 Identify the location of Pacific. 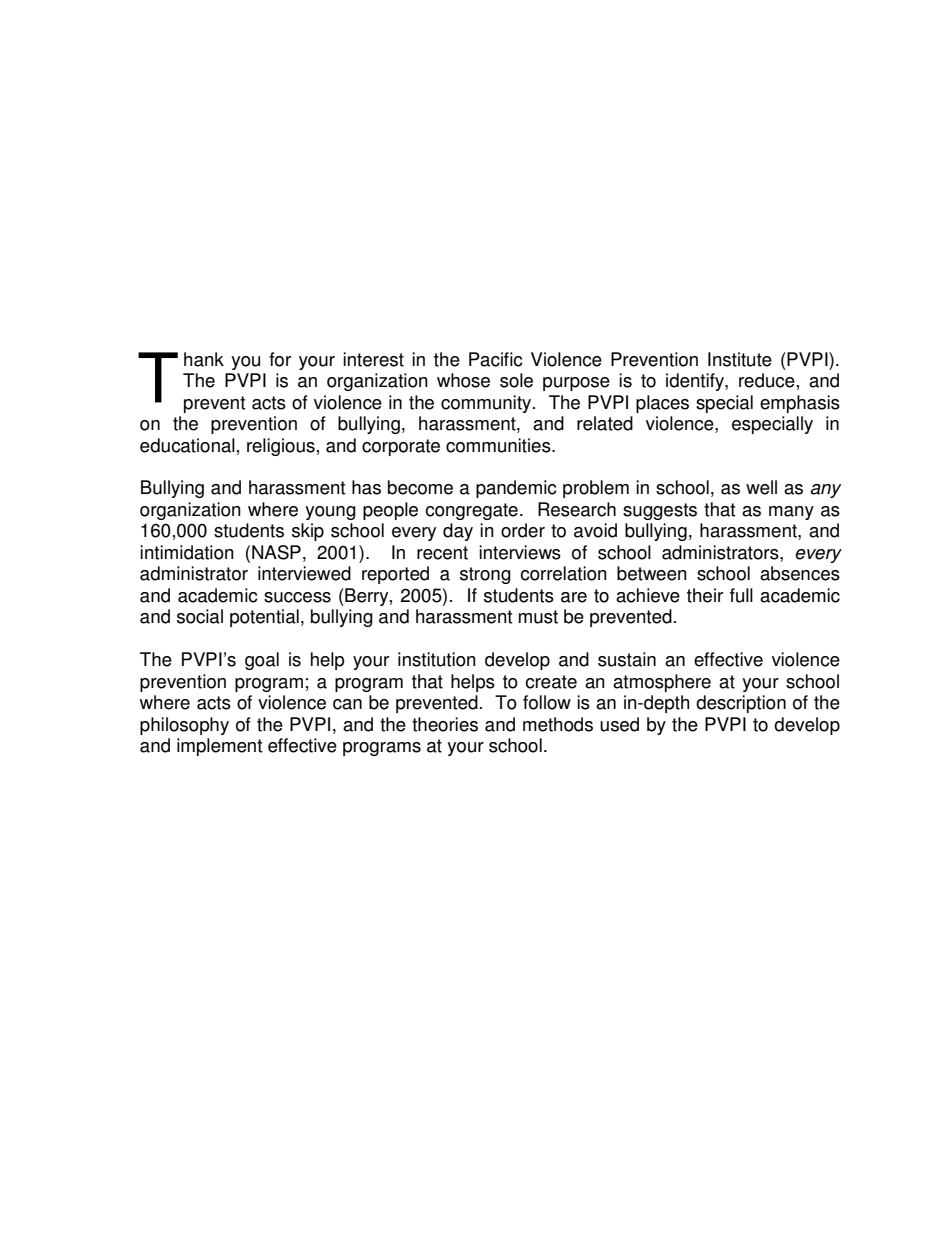
(496, 359).
